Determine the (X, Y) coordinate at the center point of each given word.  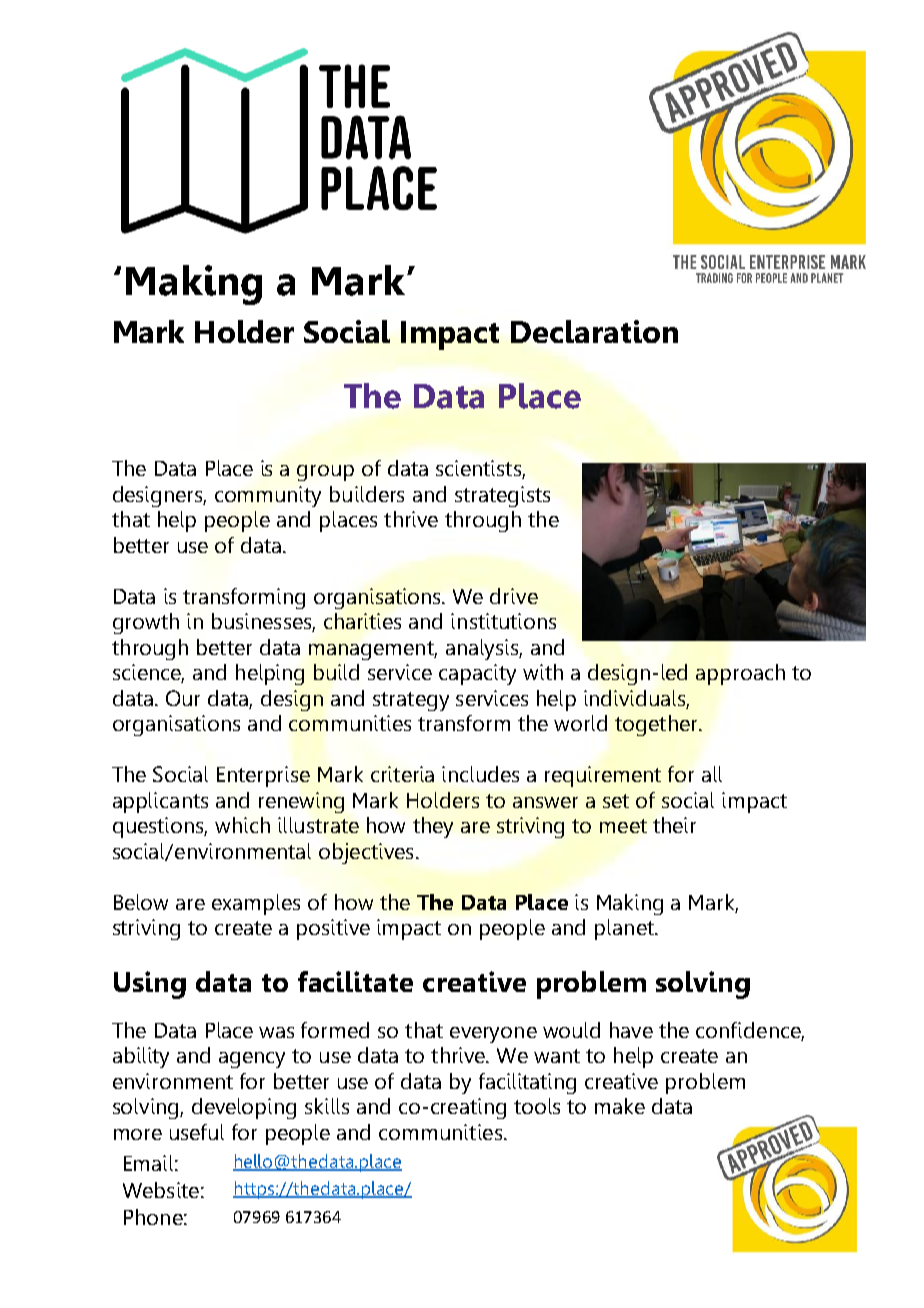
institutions (503, 621)
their (674, 825)
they (433, 827)
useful (197, 1132)
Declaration (594, 331)
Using (150, 985)
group (325, 473)
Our (183, 698)
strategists (502, 496)
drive (514, 596)
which (242, 825)
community (268, 496)
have (631, 1030)
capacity (477, 674)
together (657, 725)
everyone (493, 1035)
